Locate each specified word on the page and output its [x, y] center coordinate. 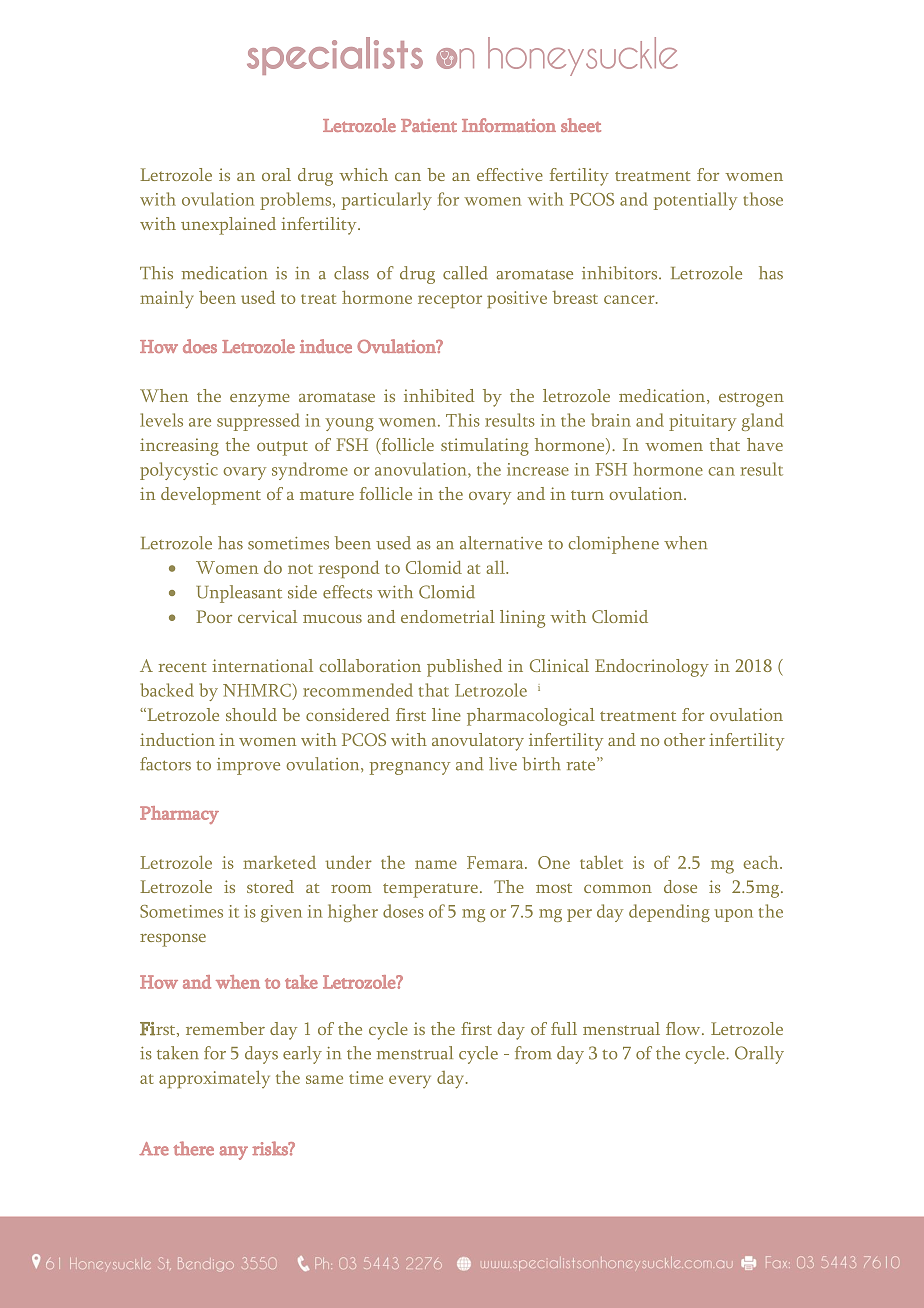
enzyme [260, 400]
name [436, 864]
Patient [429, 125]
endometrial [448, 616]
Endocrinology [652, 668]
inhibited [439, 395]
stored [270, 886]
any [234, 1153]
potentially [695, 201]
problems [297, 201]
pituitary [702, 422]
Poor [214, 616]
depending [669, 913]
